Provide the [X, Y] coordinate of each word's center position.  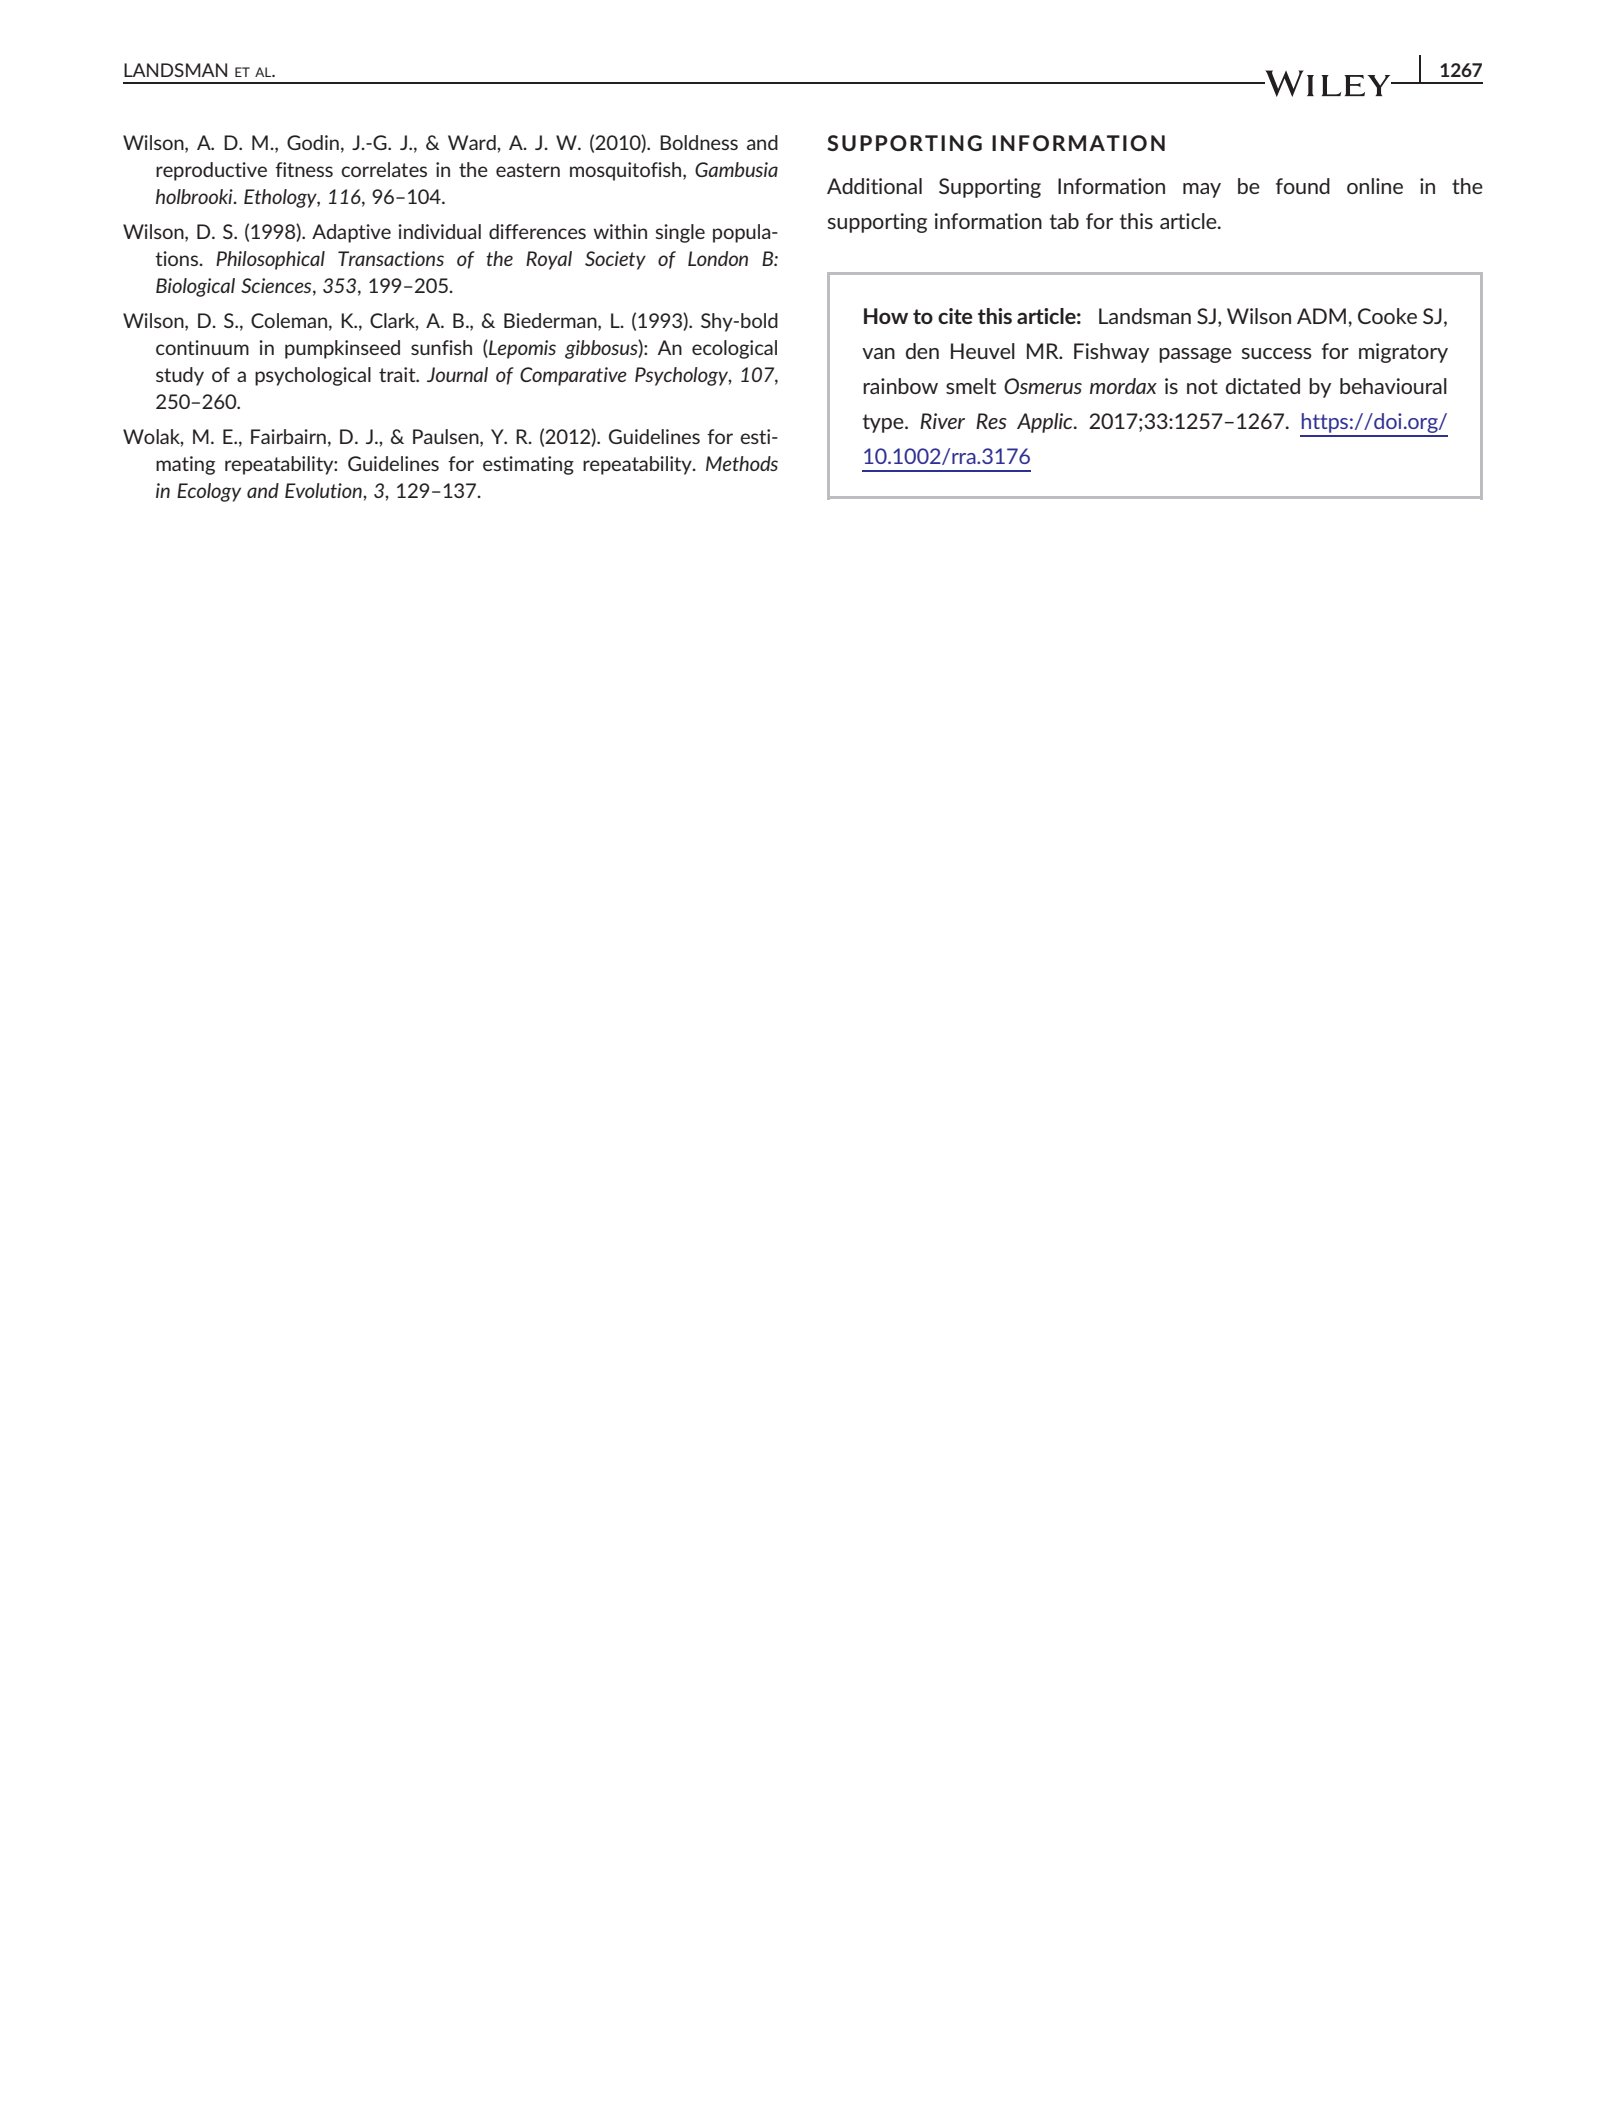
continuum [202, 347]
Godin [313, 142]
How [886, 316]
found [1303, 186]
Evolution [324, 490]
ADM [1321, 316]
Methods [742, 463]
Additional [874, 186]
